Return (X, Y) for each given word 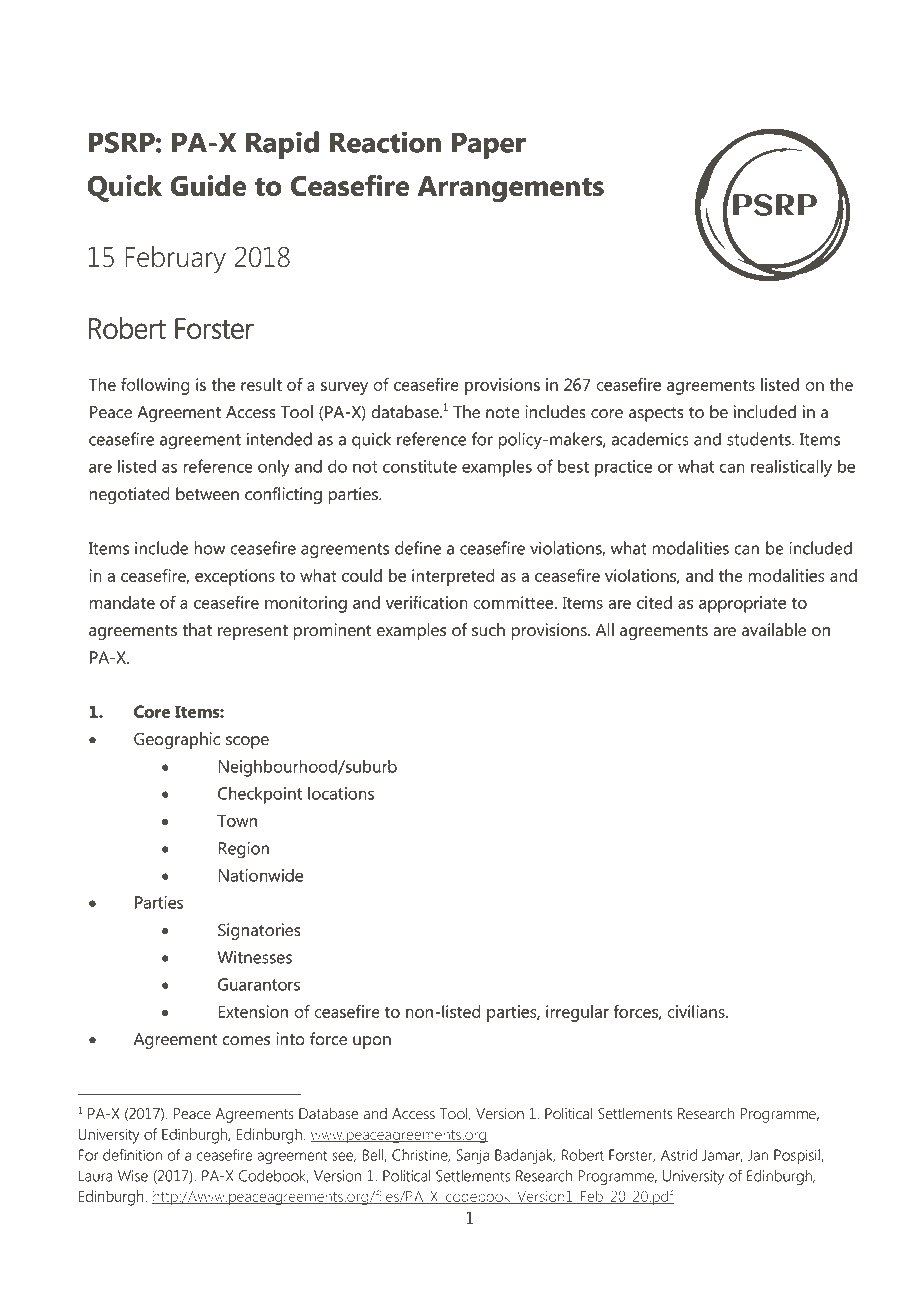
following (155, 386)
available (774, 630)
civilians (697, 1011)
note (503, 413)
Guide (208, 185)
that (197, 630)
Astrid (679, 1155)
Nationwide (260, 875)
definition (132, 1155)
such (488, 630)
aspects (656, 414)
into (290, 1039)
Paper (489, 145)
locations (341, 793)
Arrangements (511, 189)
